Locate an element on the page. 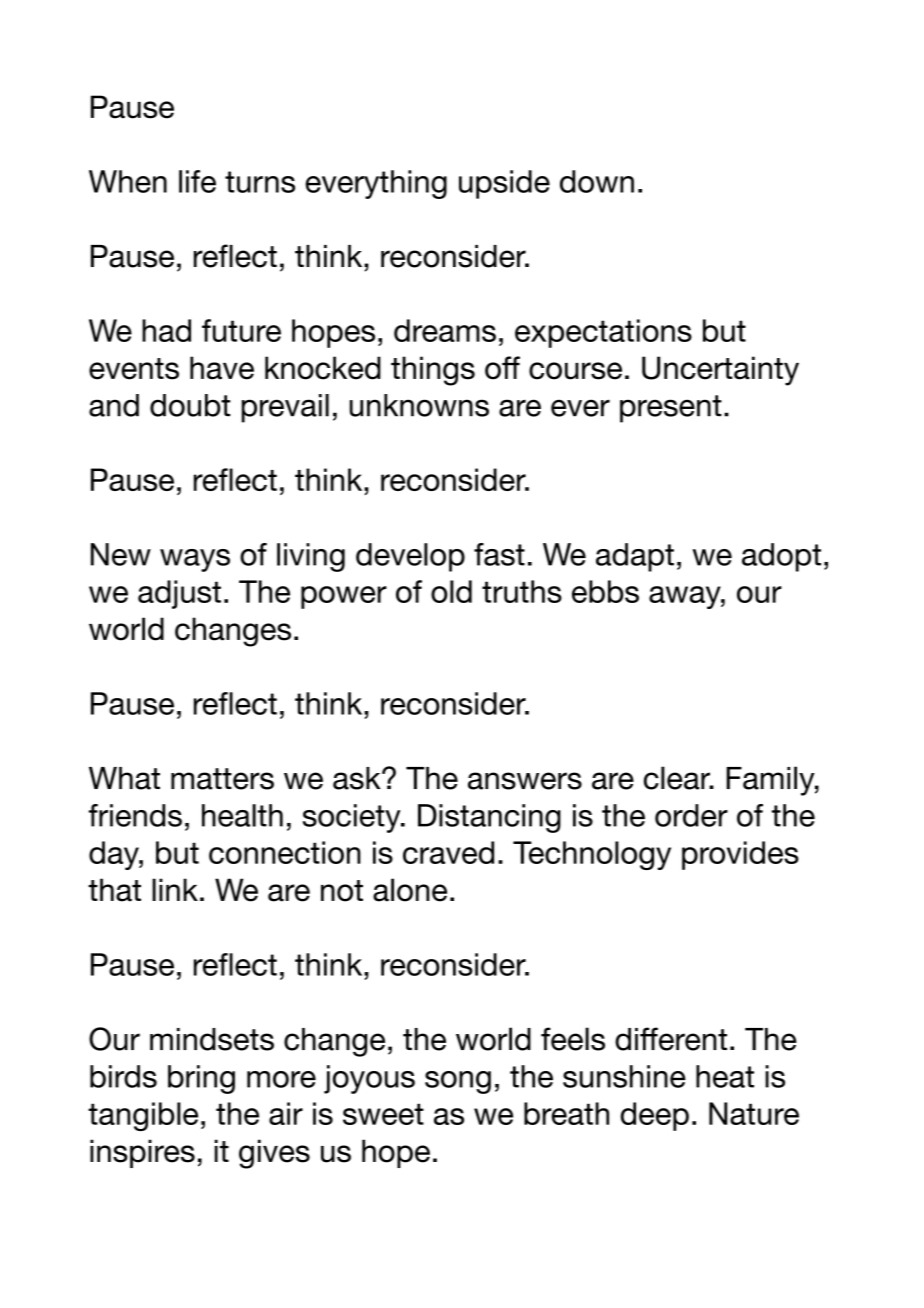 The height and width of the document is (1308, 924). tangible is located at coordinates (143, 1116).
